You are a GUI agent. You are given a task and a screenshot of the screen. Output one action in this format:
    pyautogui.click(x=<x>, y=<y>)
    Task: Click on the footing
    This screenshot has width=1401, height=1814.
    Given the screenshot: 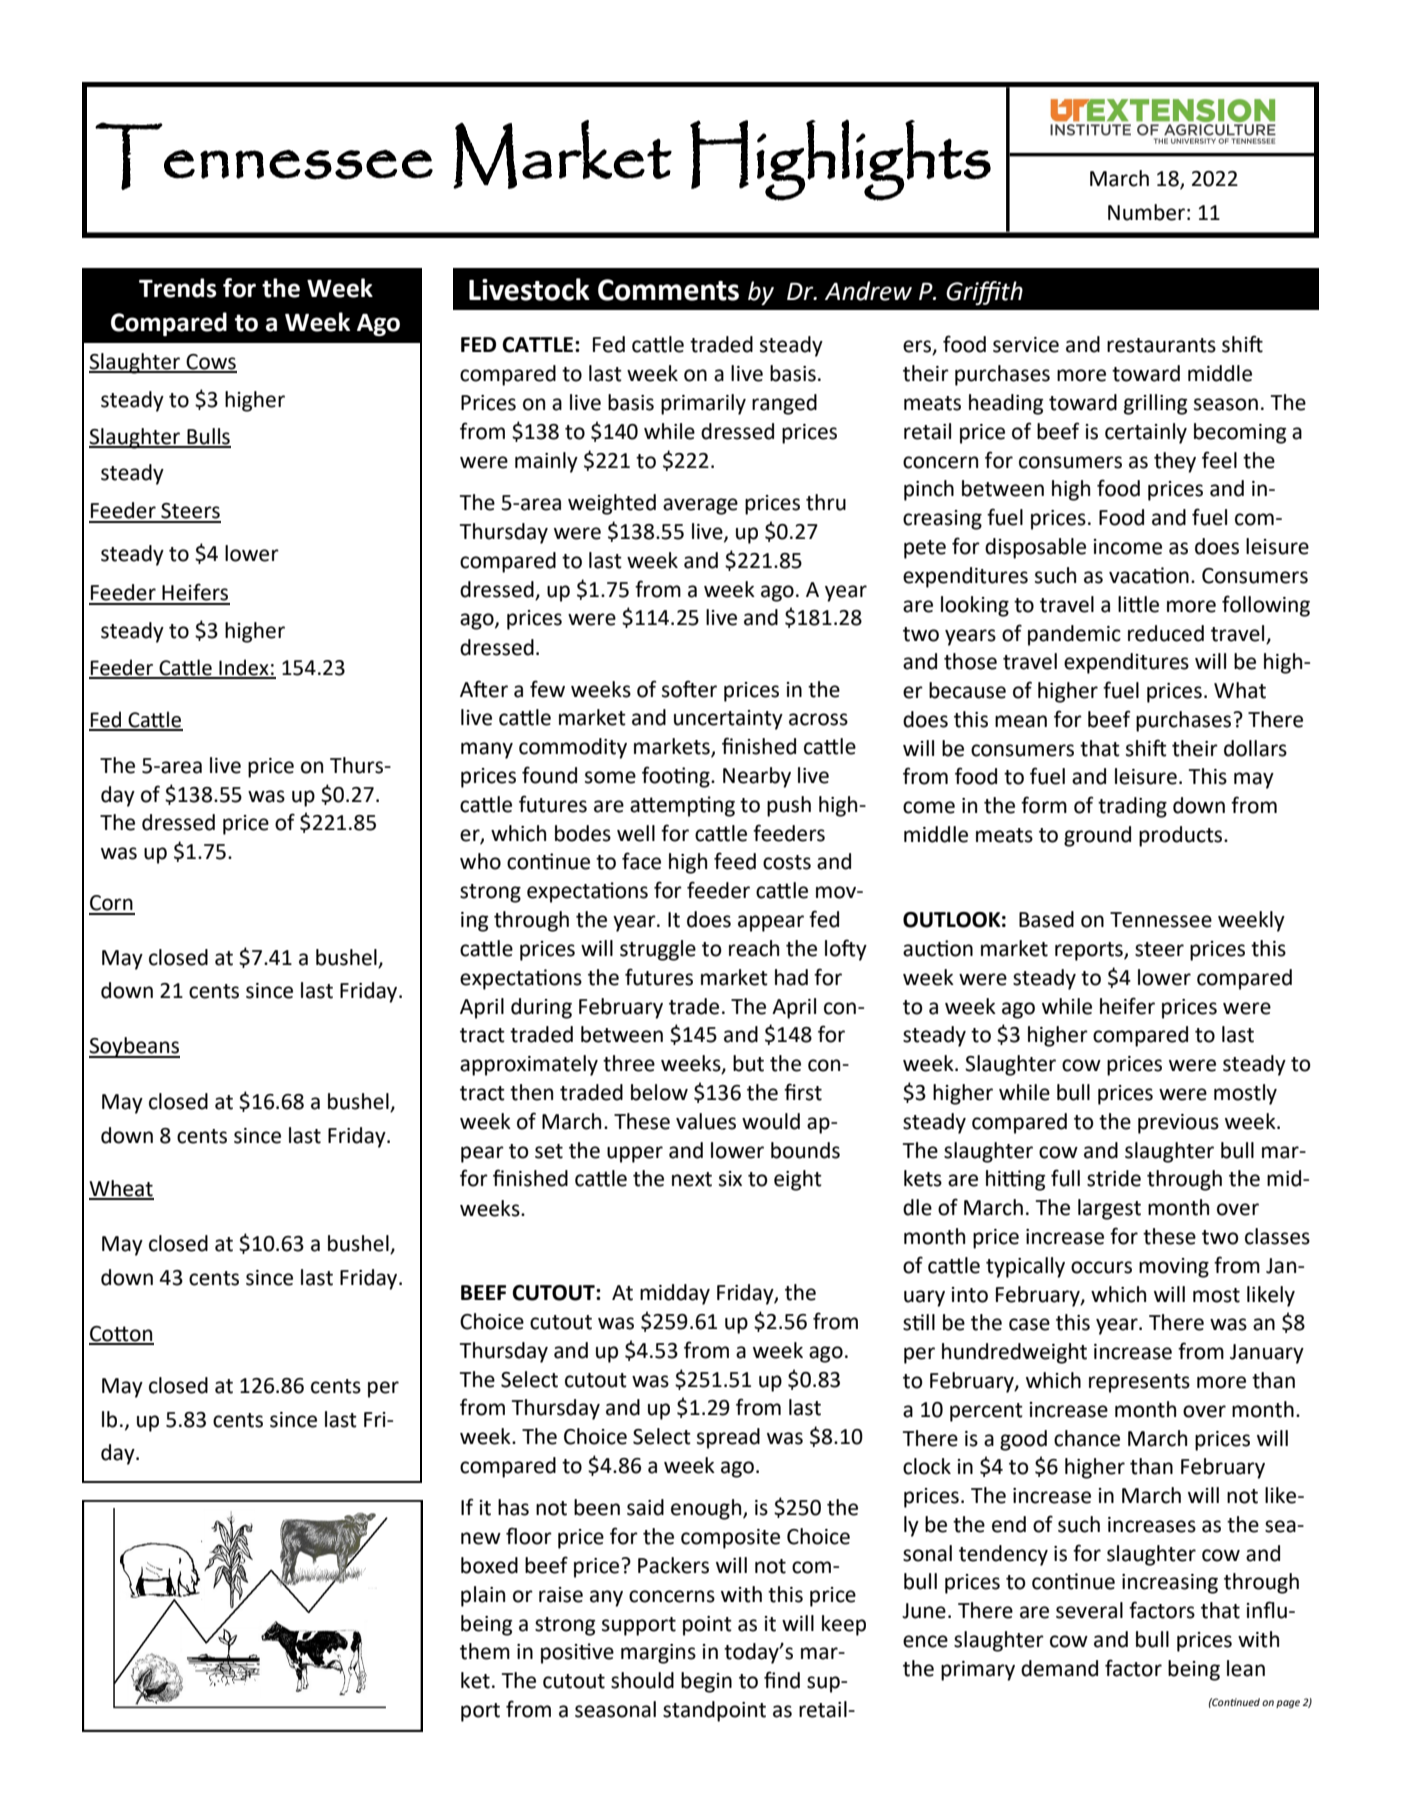 What is the action you would take?
    pyautogui.click(x=677, y=777)
